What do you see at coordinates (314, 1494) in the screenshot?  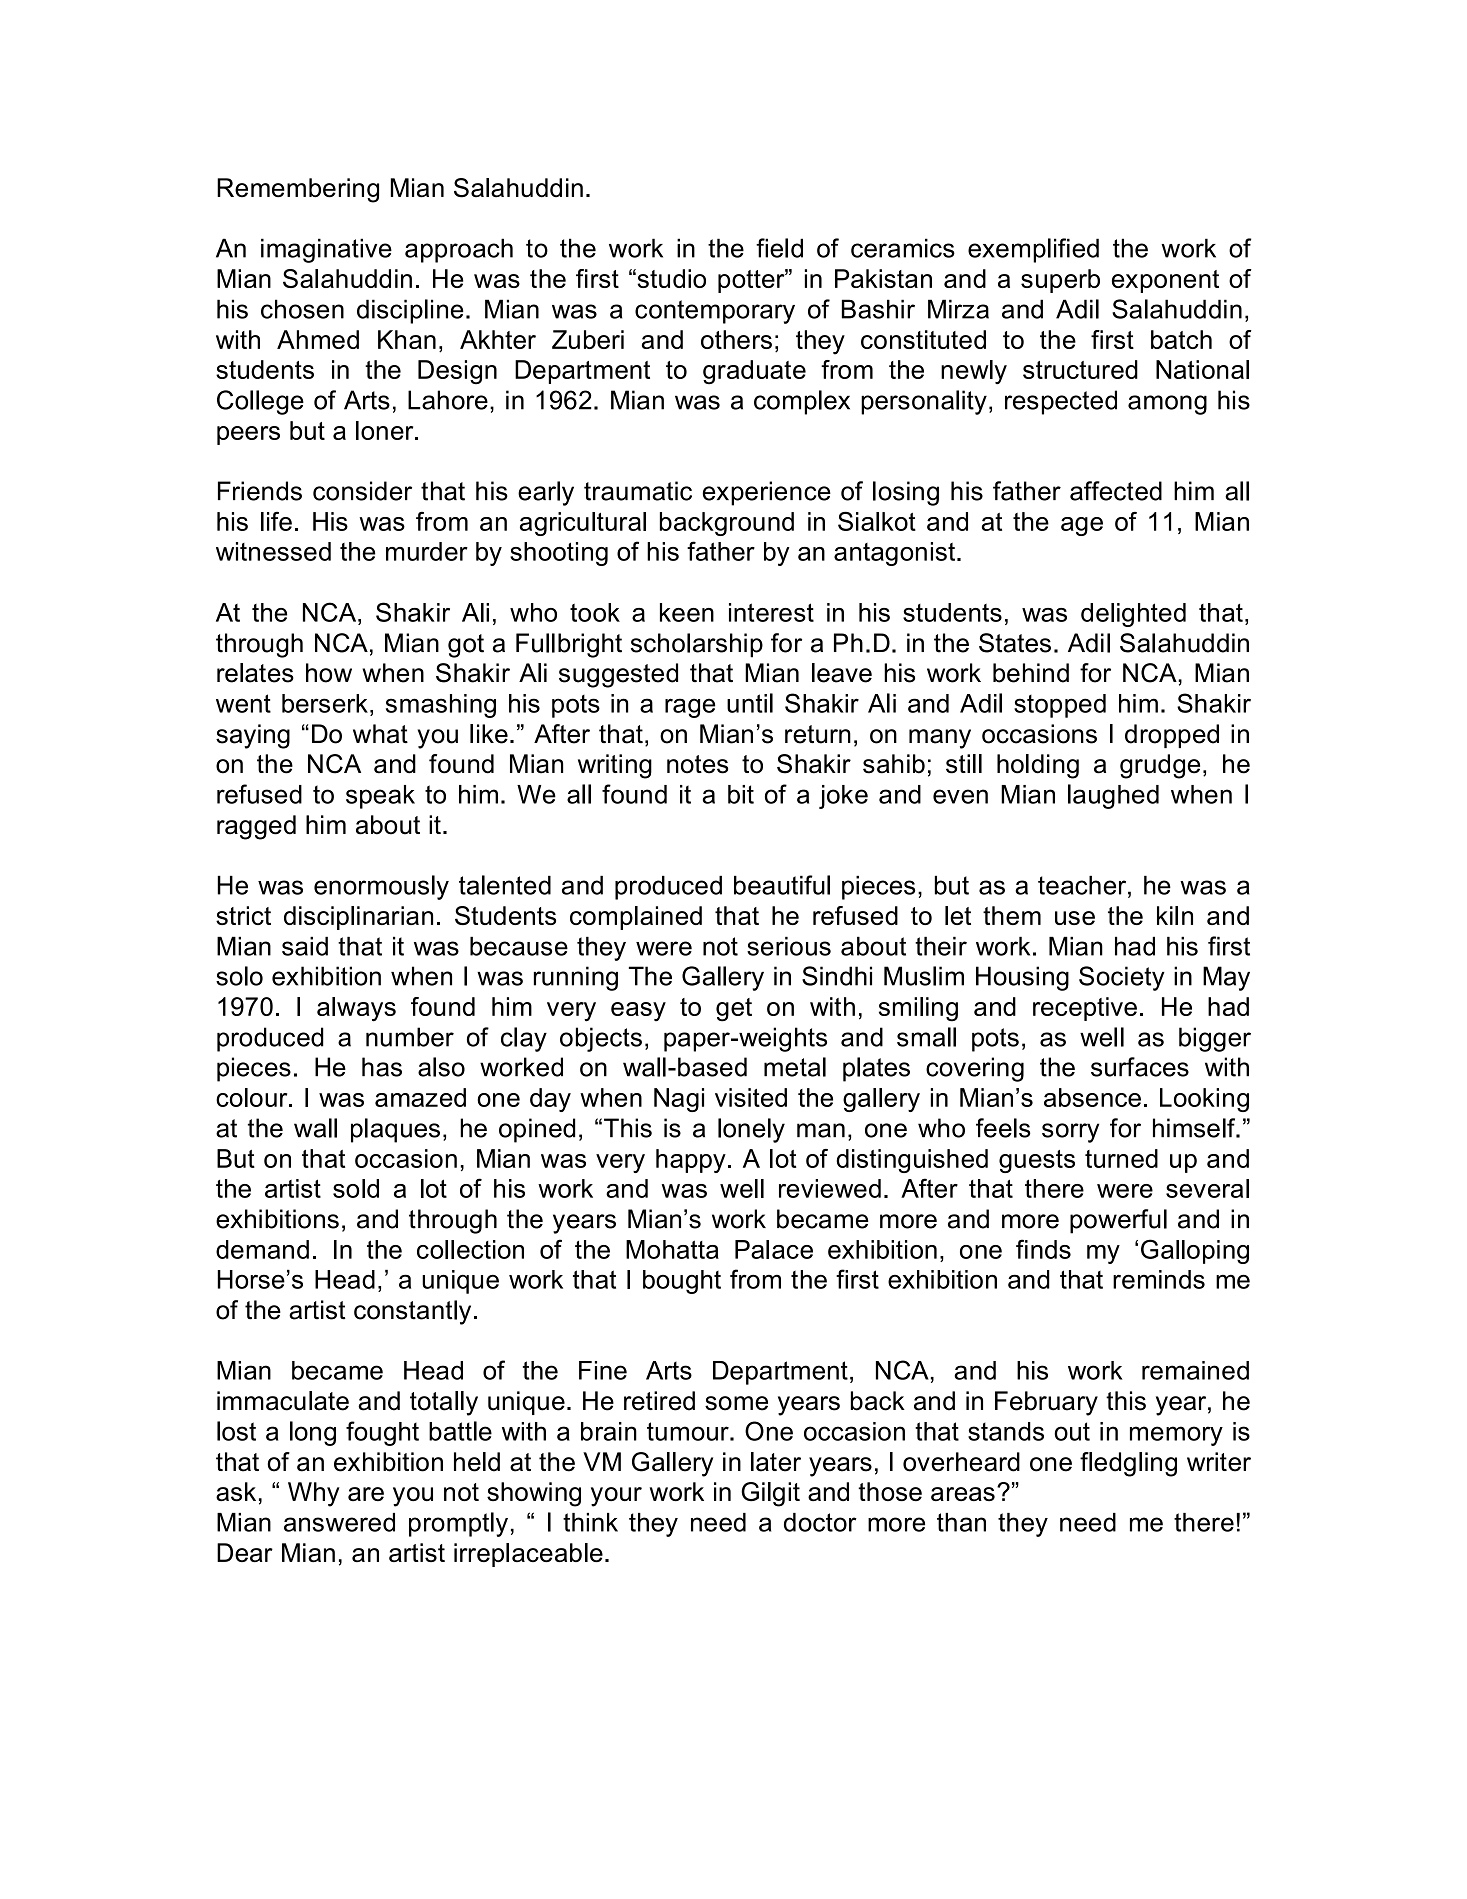 I see `Why` at bounding box center [314, 1494].
